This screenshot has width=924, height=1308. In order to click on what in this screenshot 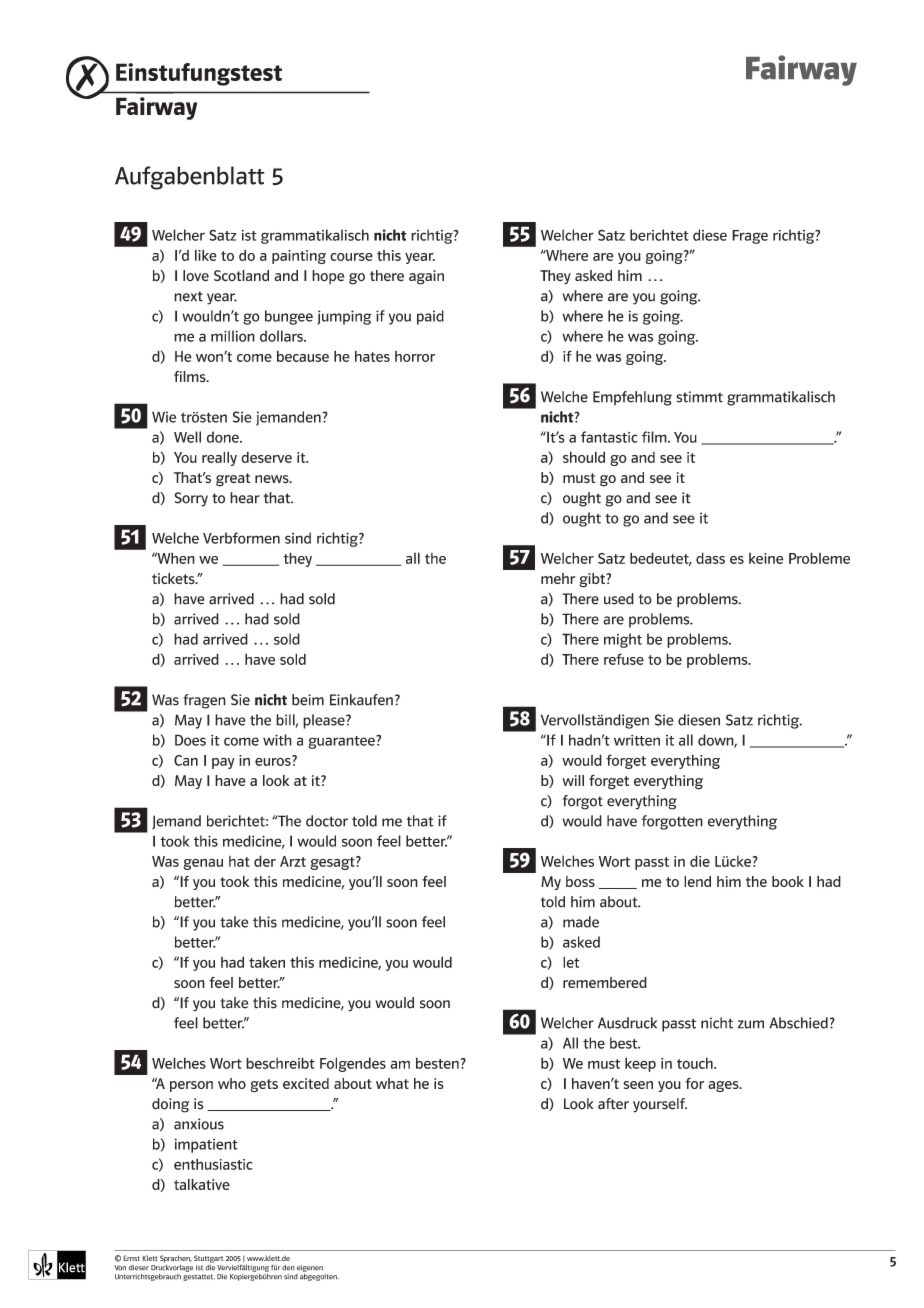, I will do `click(392, 1083)`.
